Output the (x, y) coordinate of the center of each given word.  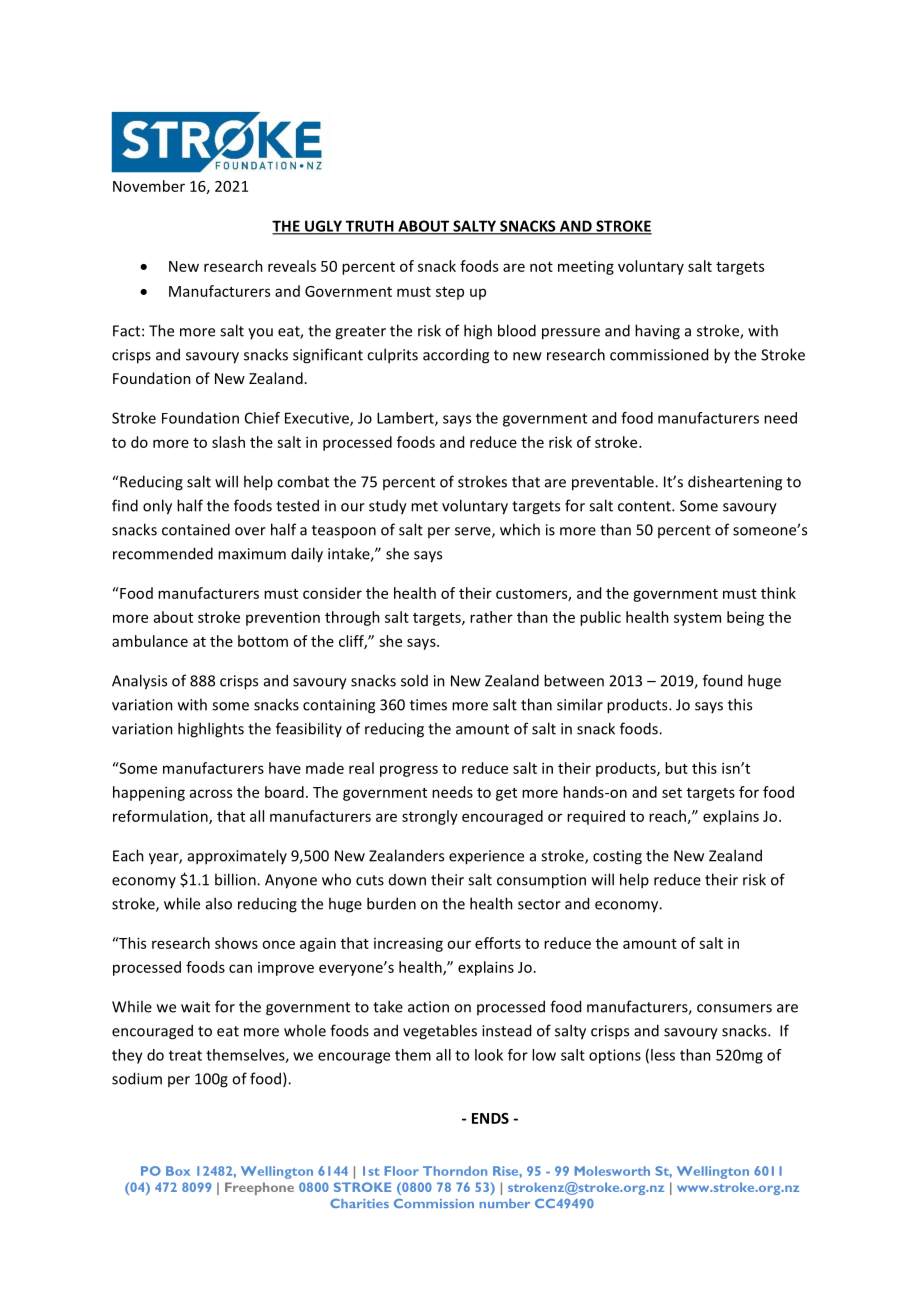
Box (178, 1171)
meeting (586, 268)
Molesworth (612, 1171)
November (149, 186)
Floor (402, 1171)
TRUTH (369, 227)
